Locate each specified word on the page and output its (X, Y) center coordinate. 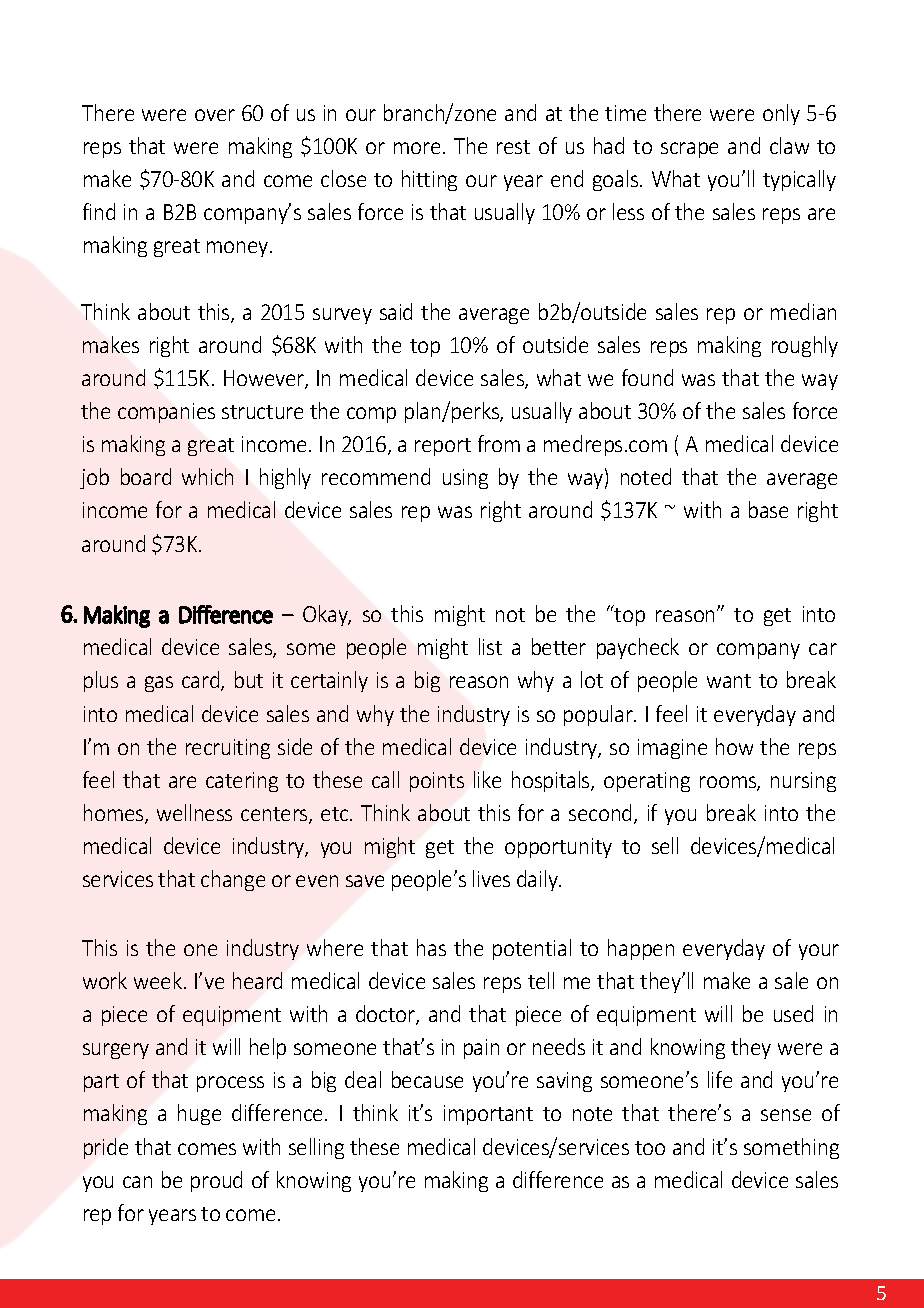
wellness (194, 812)
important (488, 1115)
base (768, 509)
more (417, 148)
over (215, 115)
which (207, 476)
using (465, 479)
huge (199, 1114)
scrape (689, 150)
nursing (803, 782)
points (437, 782)
